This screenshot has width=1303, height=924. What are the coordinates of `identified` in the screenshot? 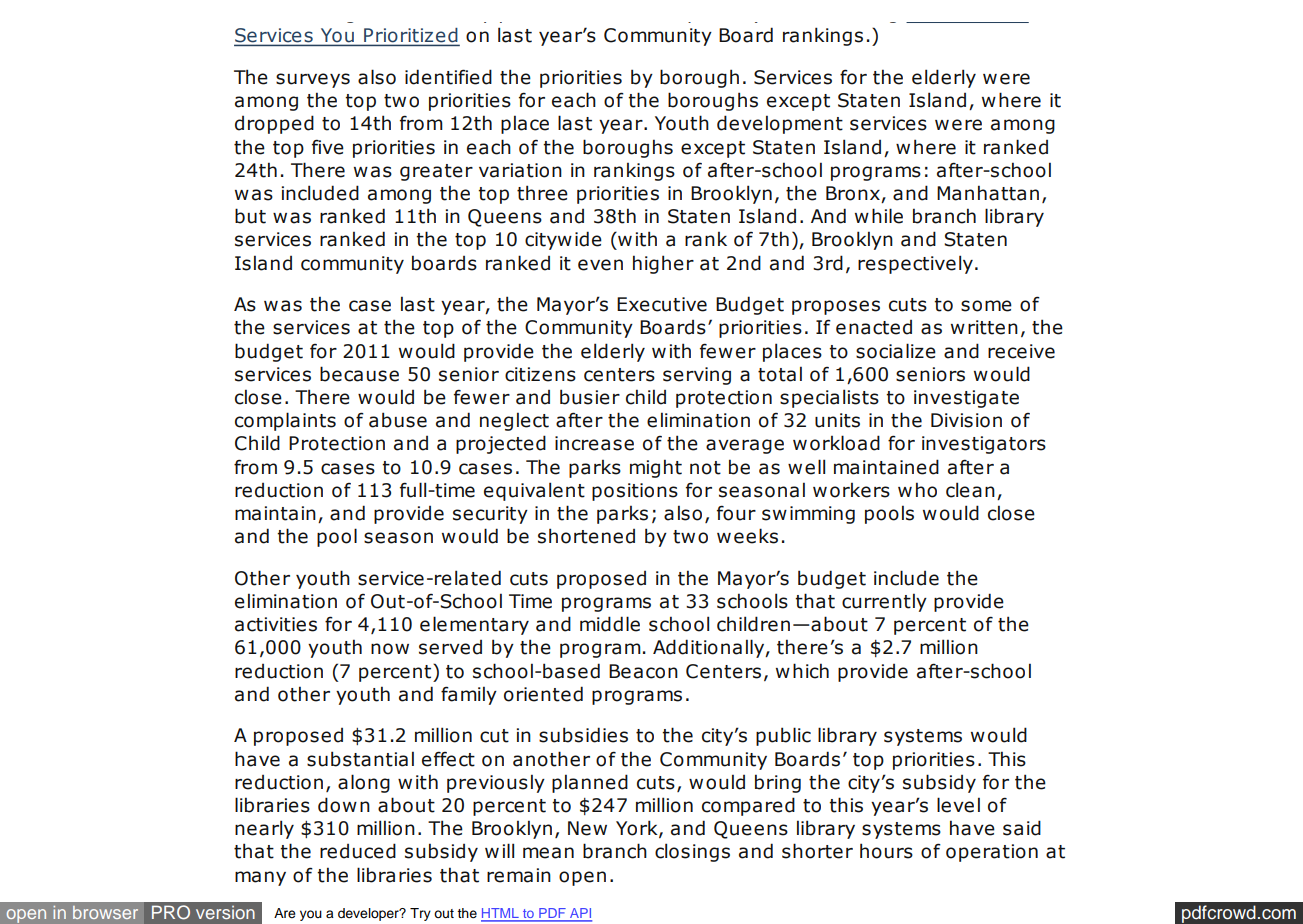 It's located at (448, 77).
